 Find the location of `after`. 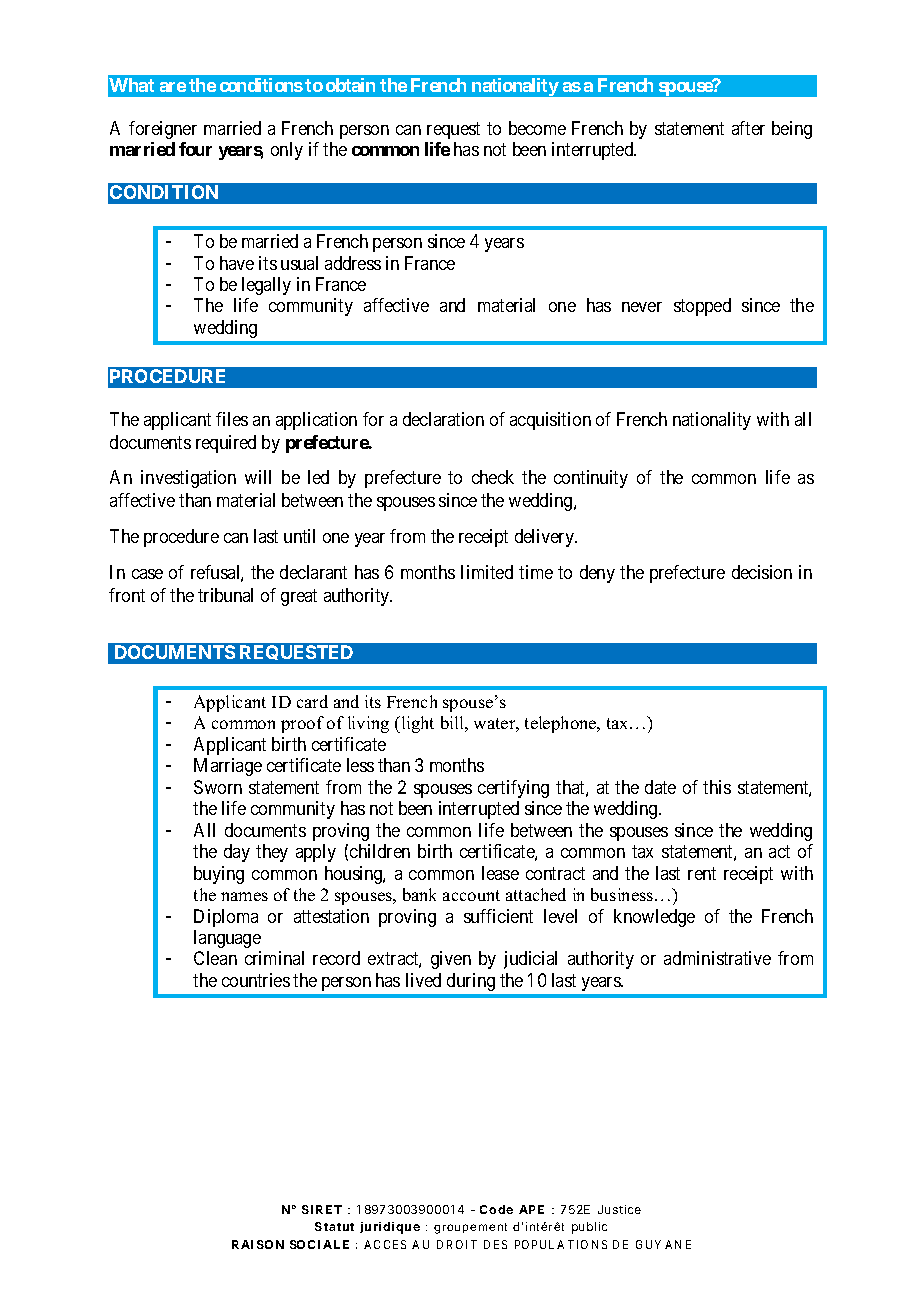

after is located at coordinates (748, 128).
